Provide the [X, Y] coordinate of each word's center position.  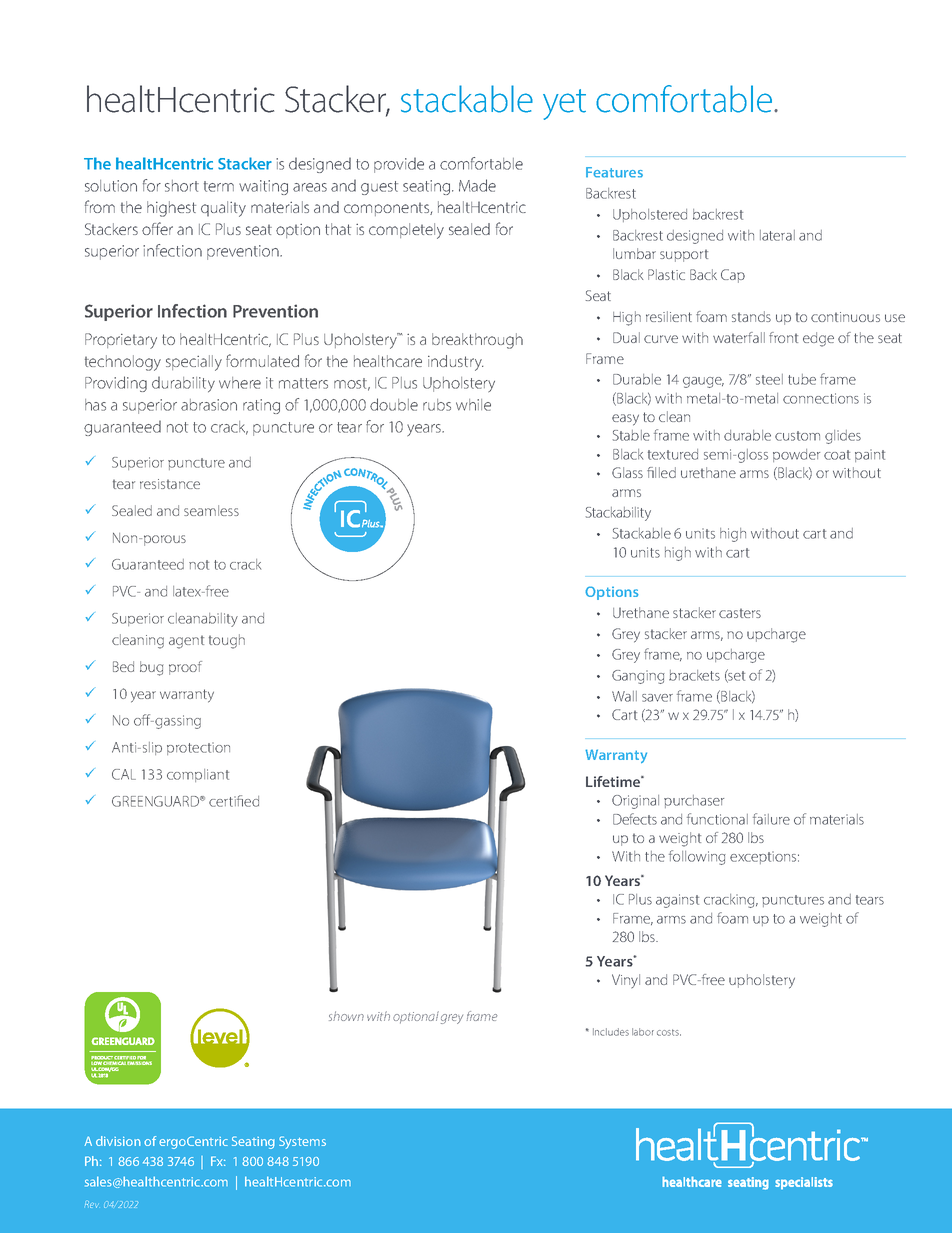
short [182, 186]
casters [740, 613]
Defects [635, 819]
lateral [777, 235]
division [118, 1141]
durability [183, 384]
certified [234, 801]
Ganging [638, 677]
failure [771, 819]
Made [477, 185]
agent [186, 642]
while [473, 405]
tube [802, 379]
